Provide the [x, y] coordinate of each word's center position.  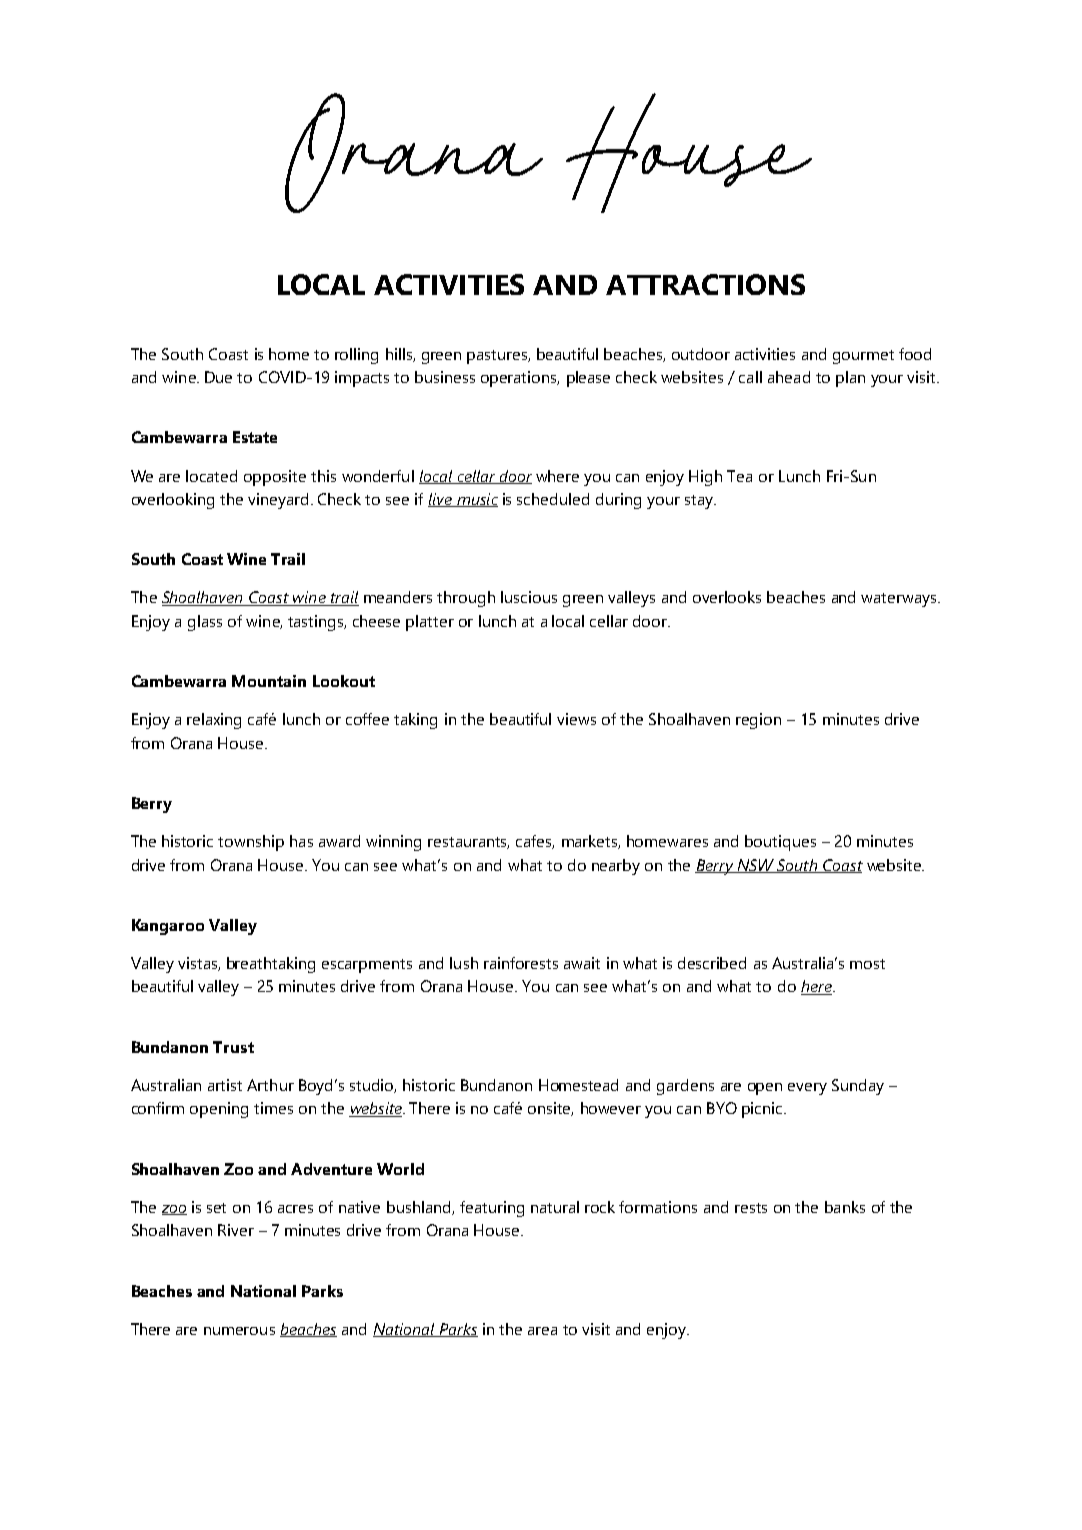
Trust [233, 1047]
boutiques [780, 843]
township [251, 843]
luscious [529, 597]
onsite [550, 1109]
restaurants [468, 843]
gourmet [863, 357]
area [542, 1331]
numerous [239, 1331]
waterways [900, 600]
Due [218, 377]
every [807, 1089]
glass [205, 623]
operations [520, 379]
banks [845, 1207]
